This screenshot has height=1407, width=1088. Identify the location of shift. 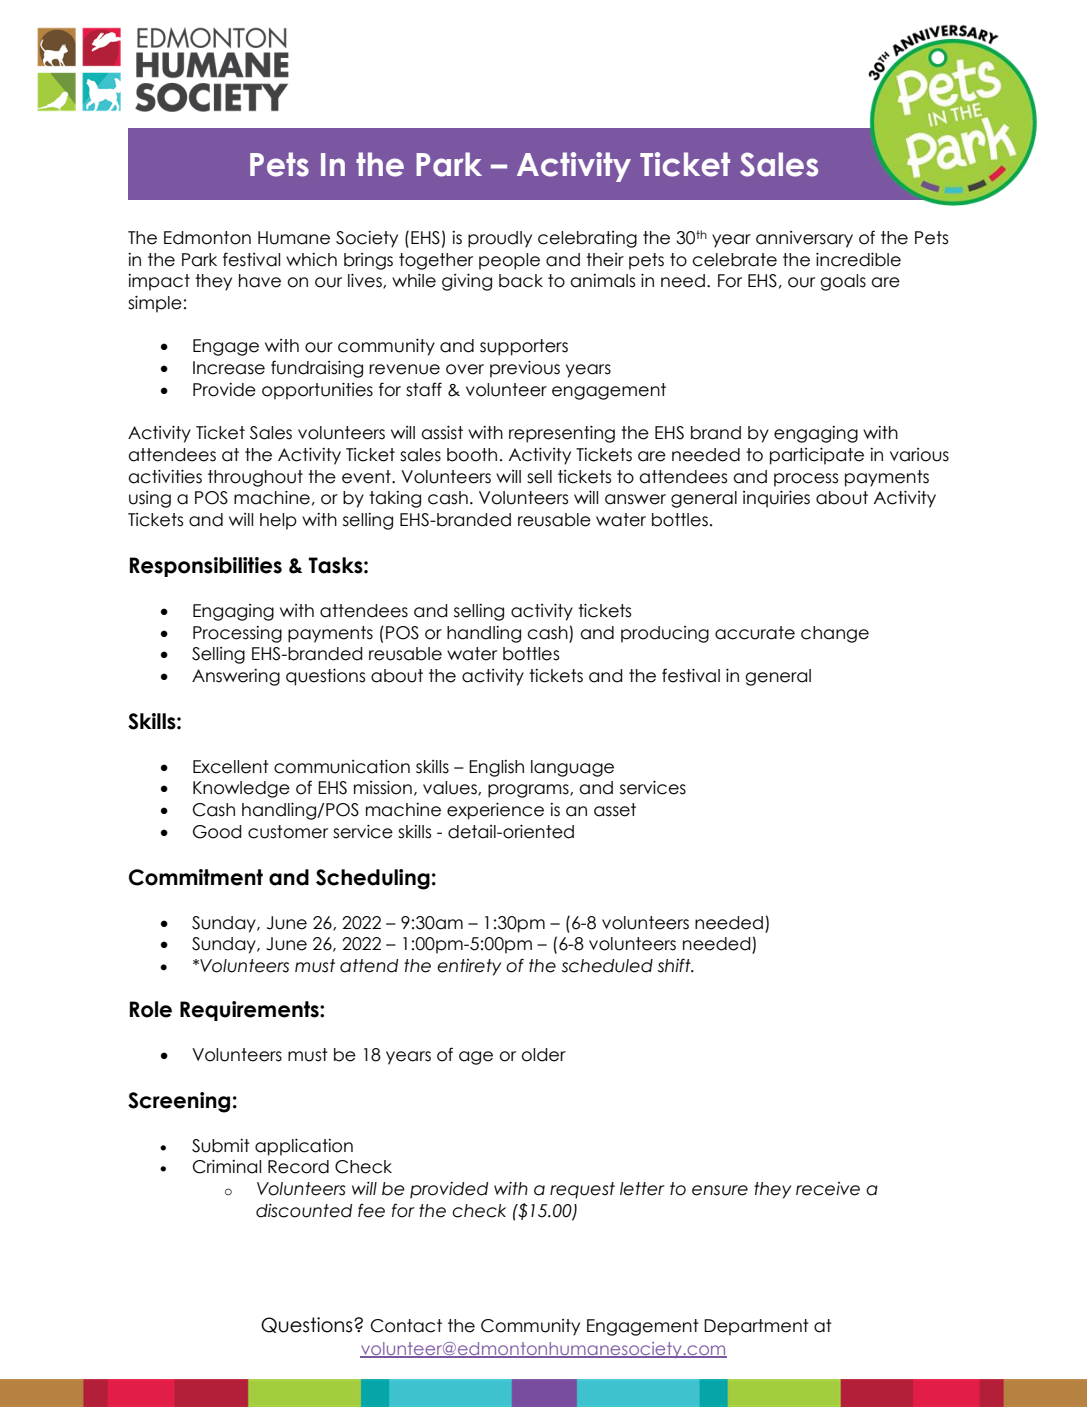
(675, 965).
